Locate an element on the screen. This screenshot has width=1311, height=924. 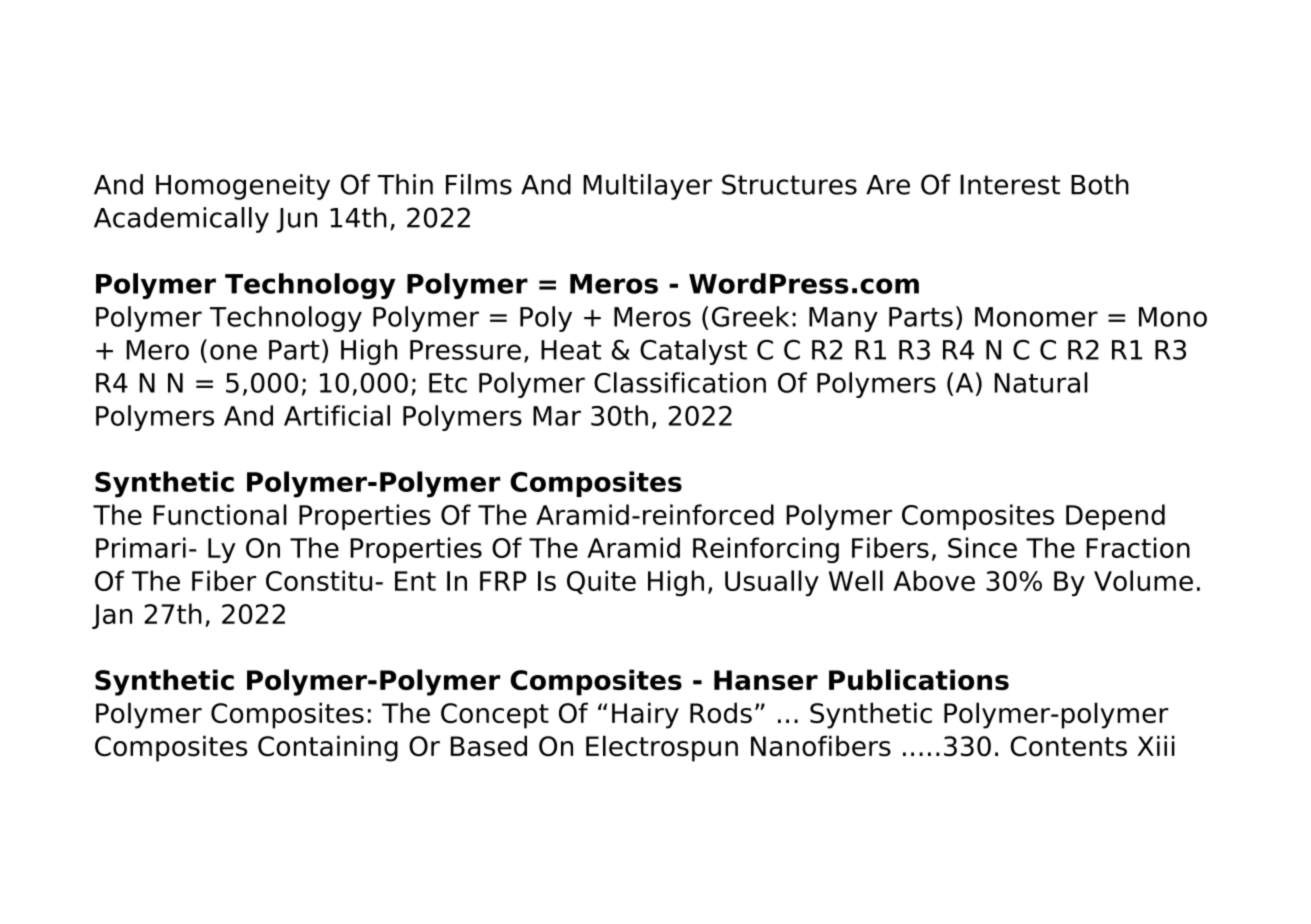
Functional is located at coordinates (220, 514).
